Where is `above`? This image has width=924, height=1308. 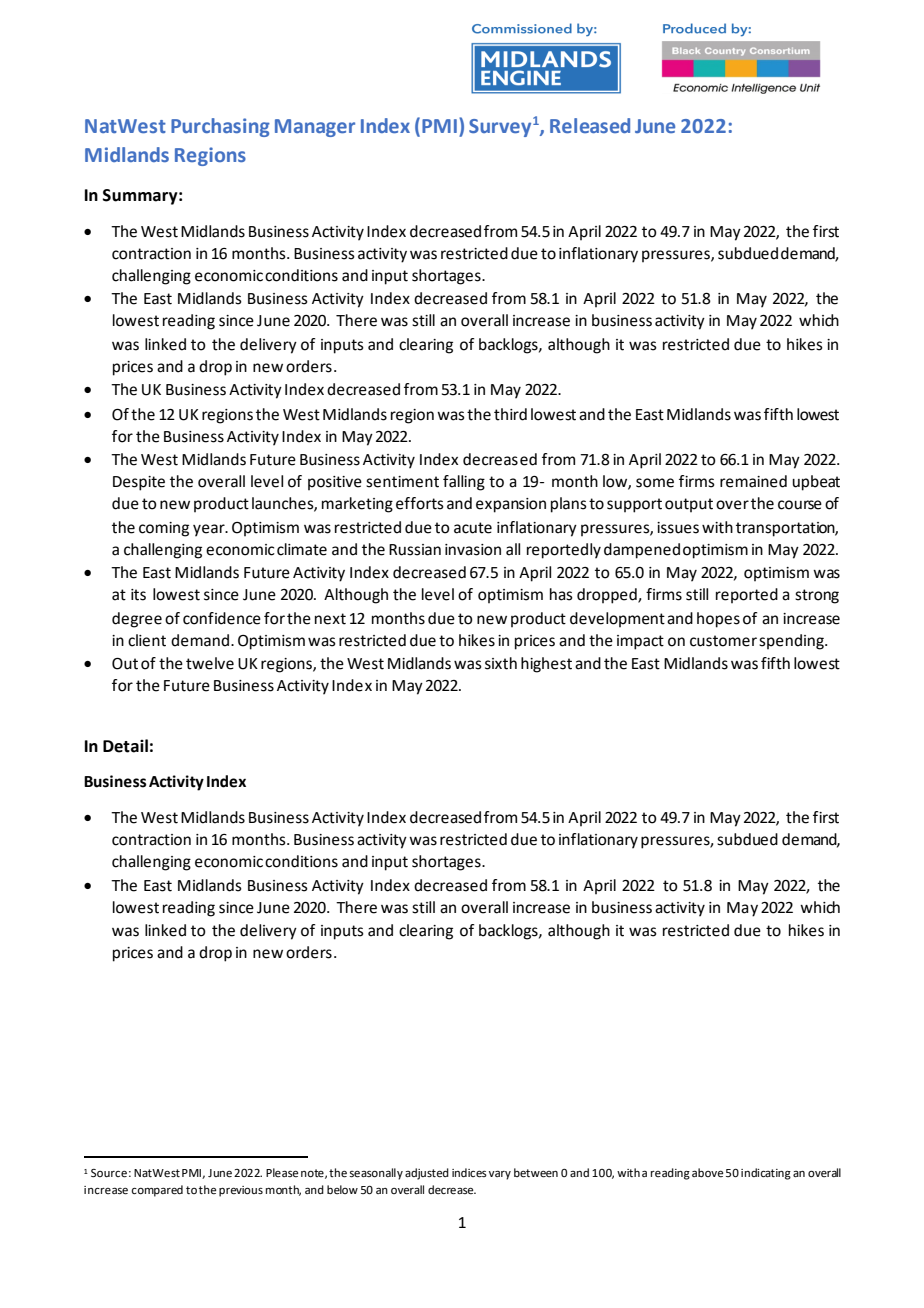
above is located at coordinates (708, 1173).
